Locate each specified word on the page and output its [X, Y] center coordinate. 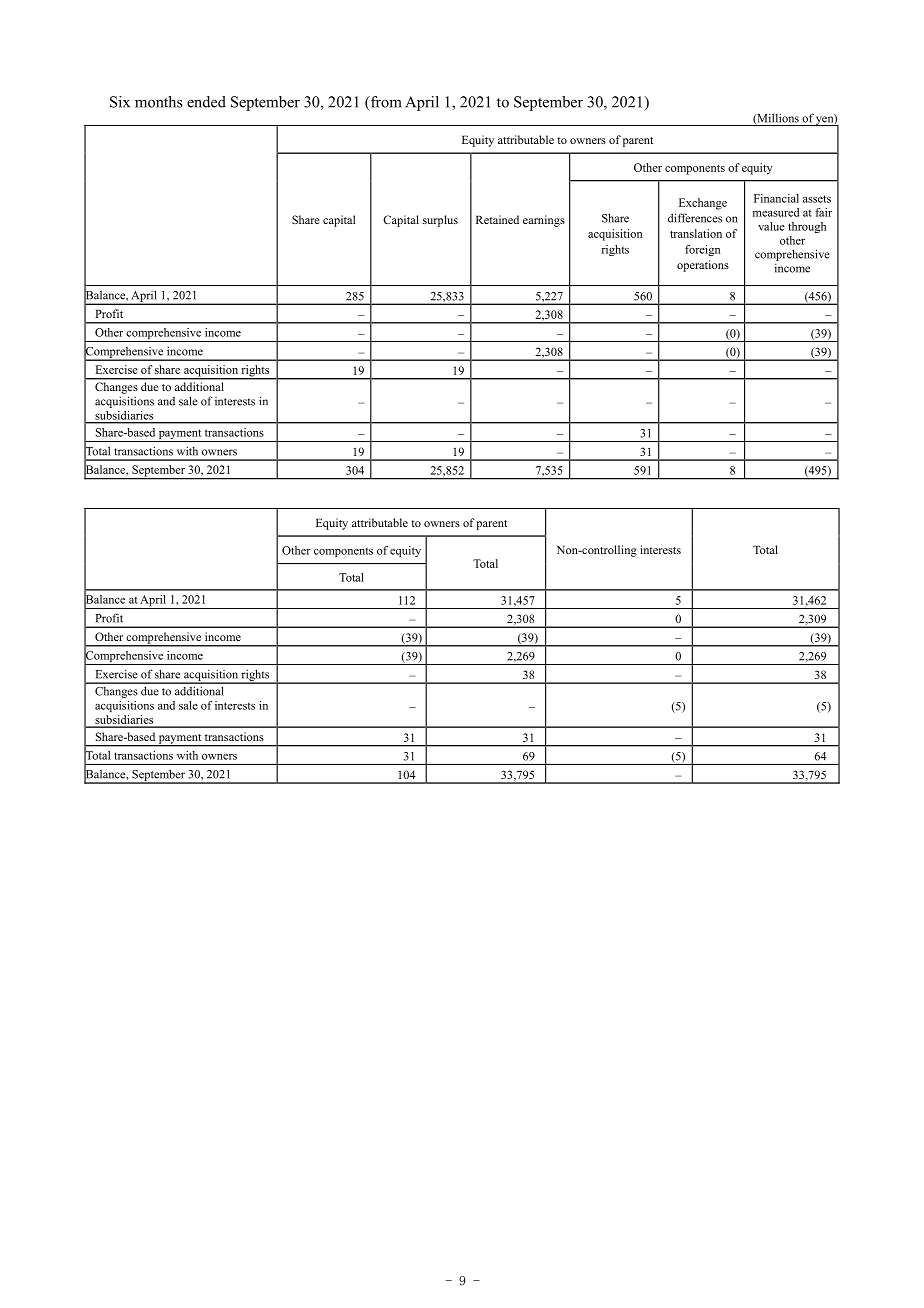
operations [703, 266]
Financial [776, 198]
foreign [702, 250]
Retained [497, 219]
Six [120, 102]
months [159, 102]
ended [206, 102]
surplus [440, 221]
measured [776, 212]
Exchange [703, 204]
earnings [544, 221]
